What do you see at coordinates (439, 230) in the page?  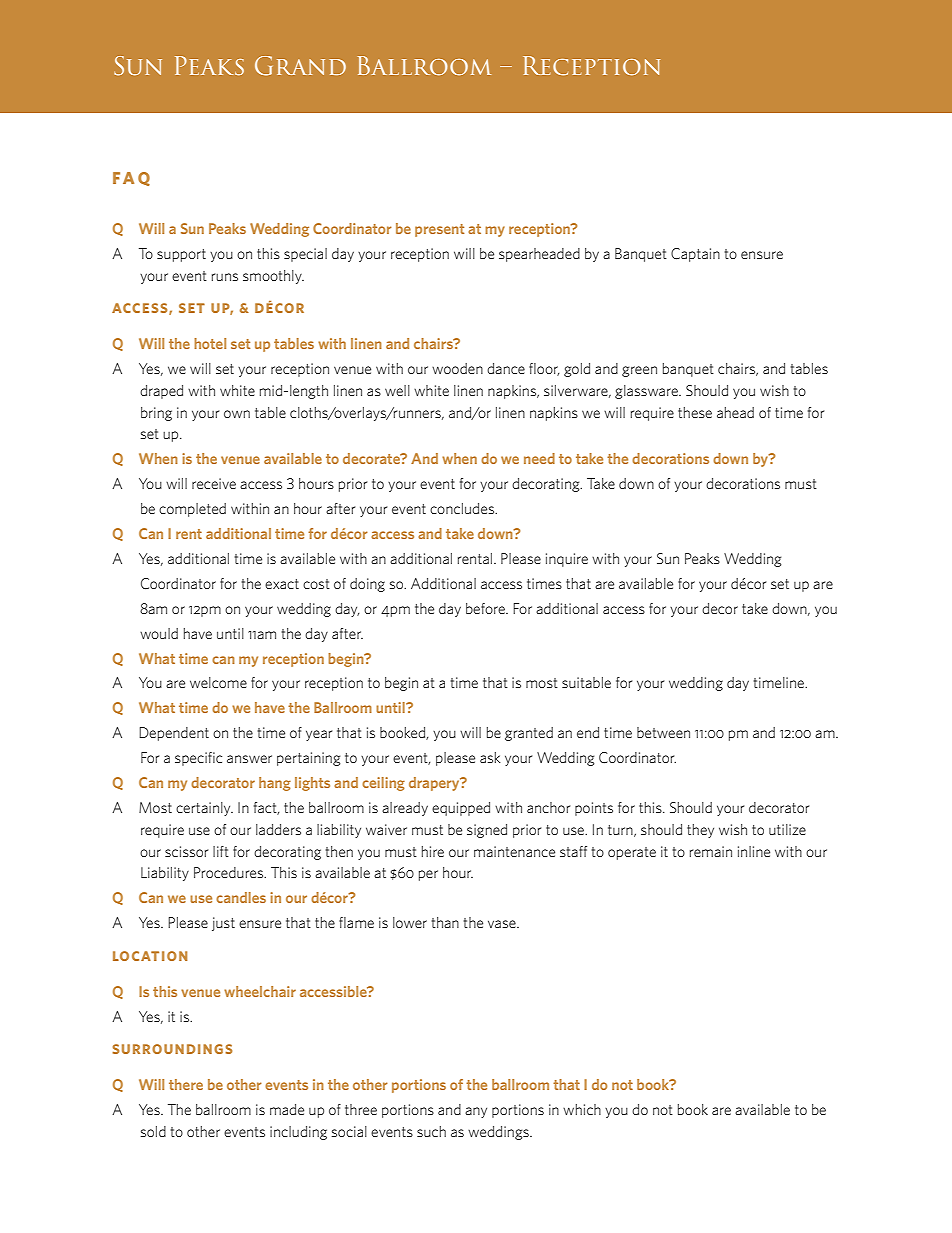 I see `present` at bounding box center [439, 230].
